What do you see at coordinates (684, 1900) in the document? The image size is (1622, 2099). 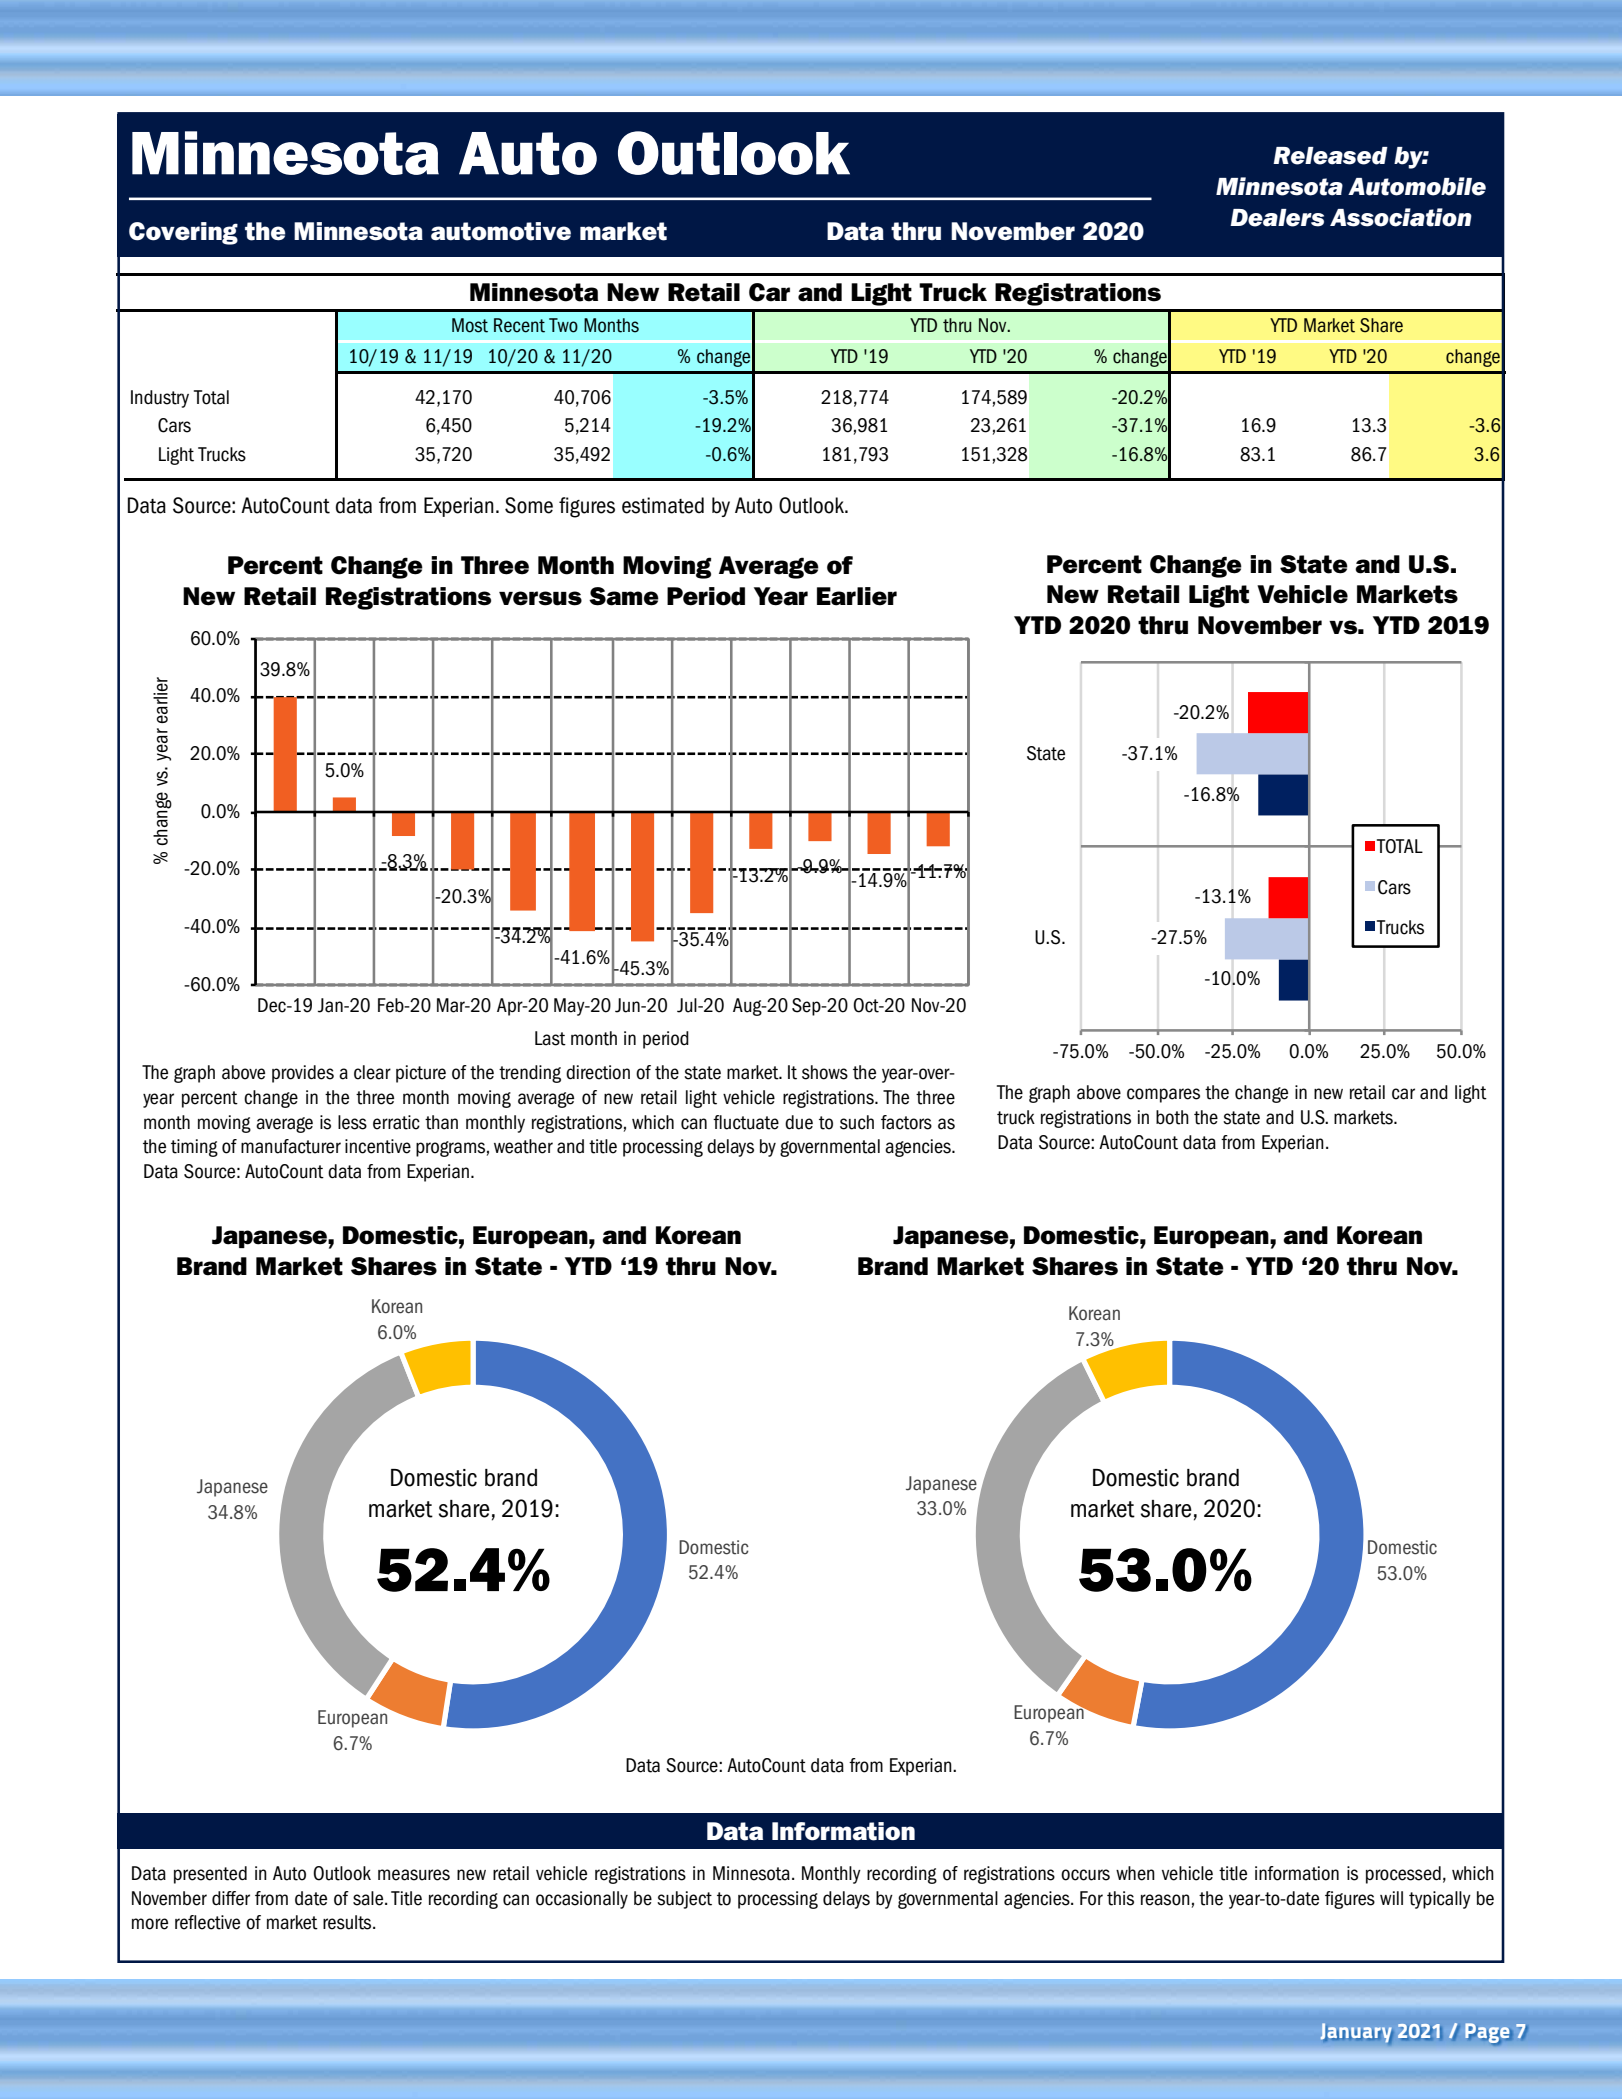 I see `subject` at bounding box center [684, 1900].
